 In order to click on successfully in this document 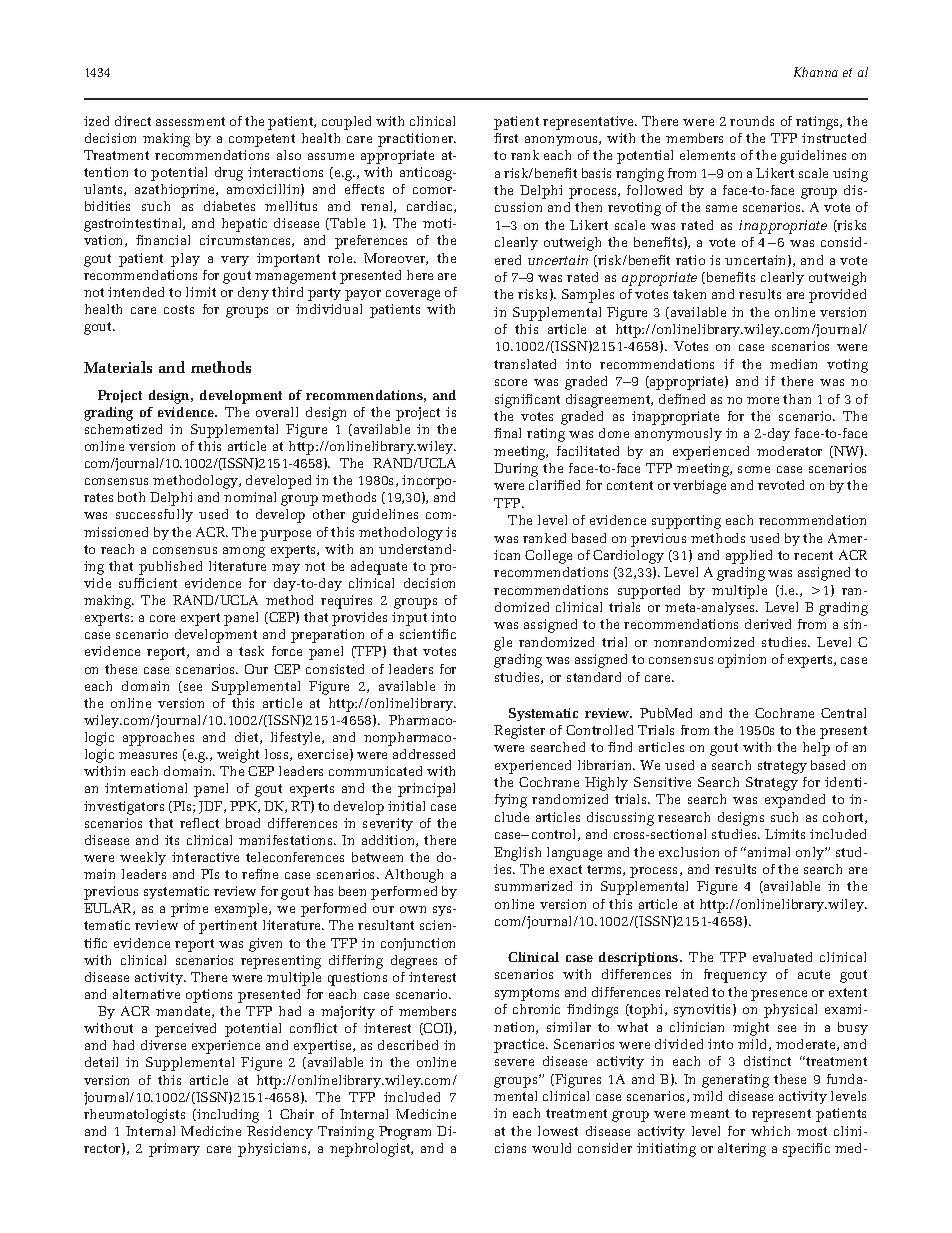, I will do `click(154, 515)`.
